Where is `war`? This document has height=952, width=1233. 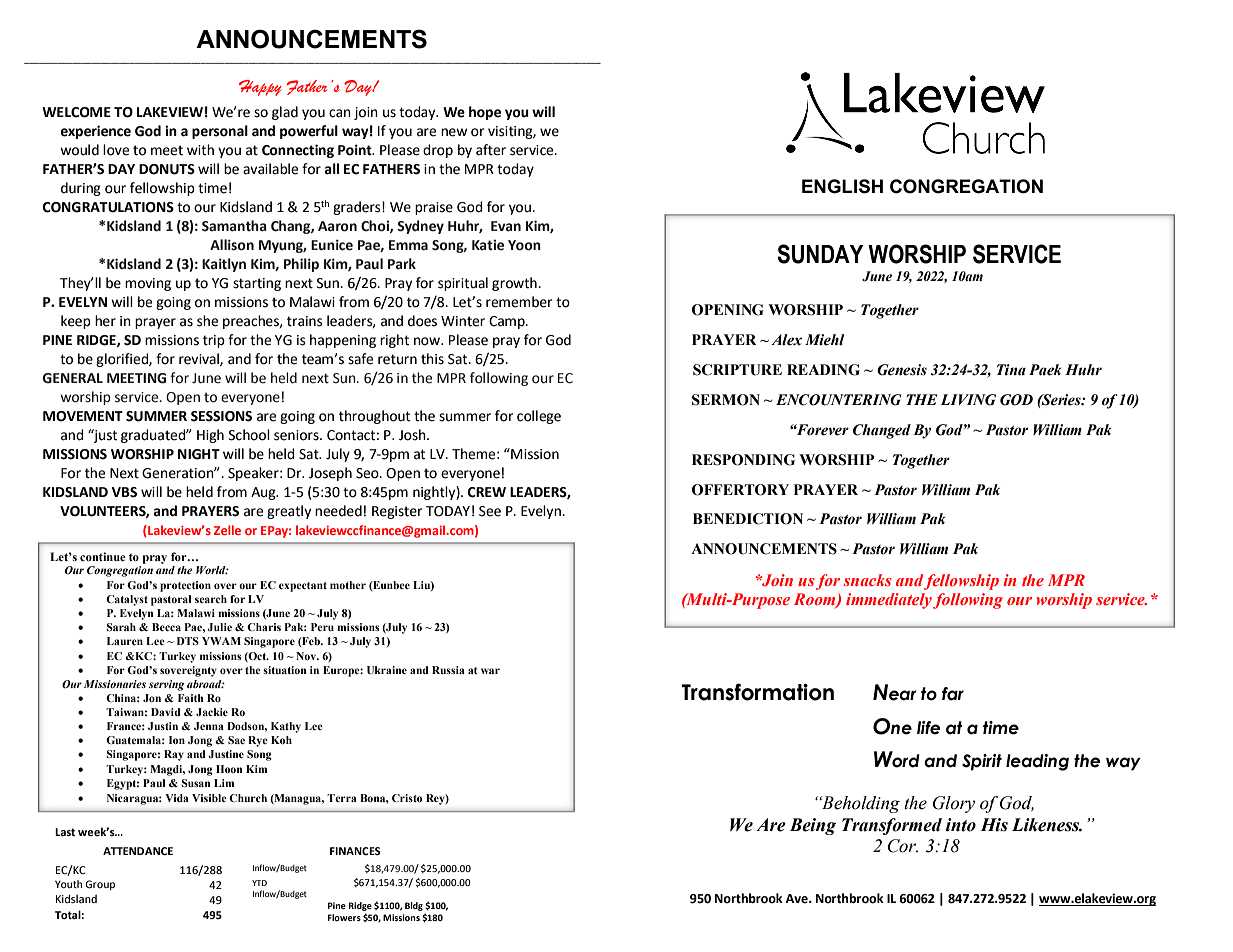 war is located at coordinates (490, 671).
